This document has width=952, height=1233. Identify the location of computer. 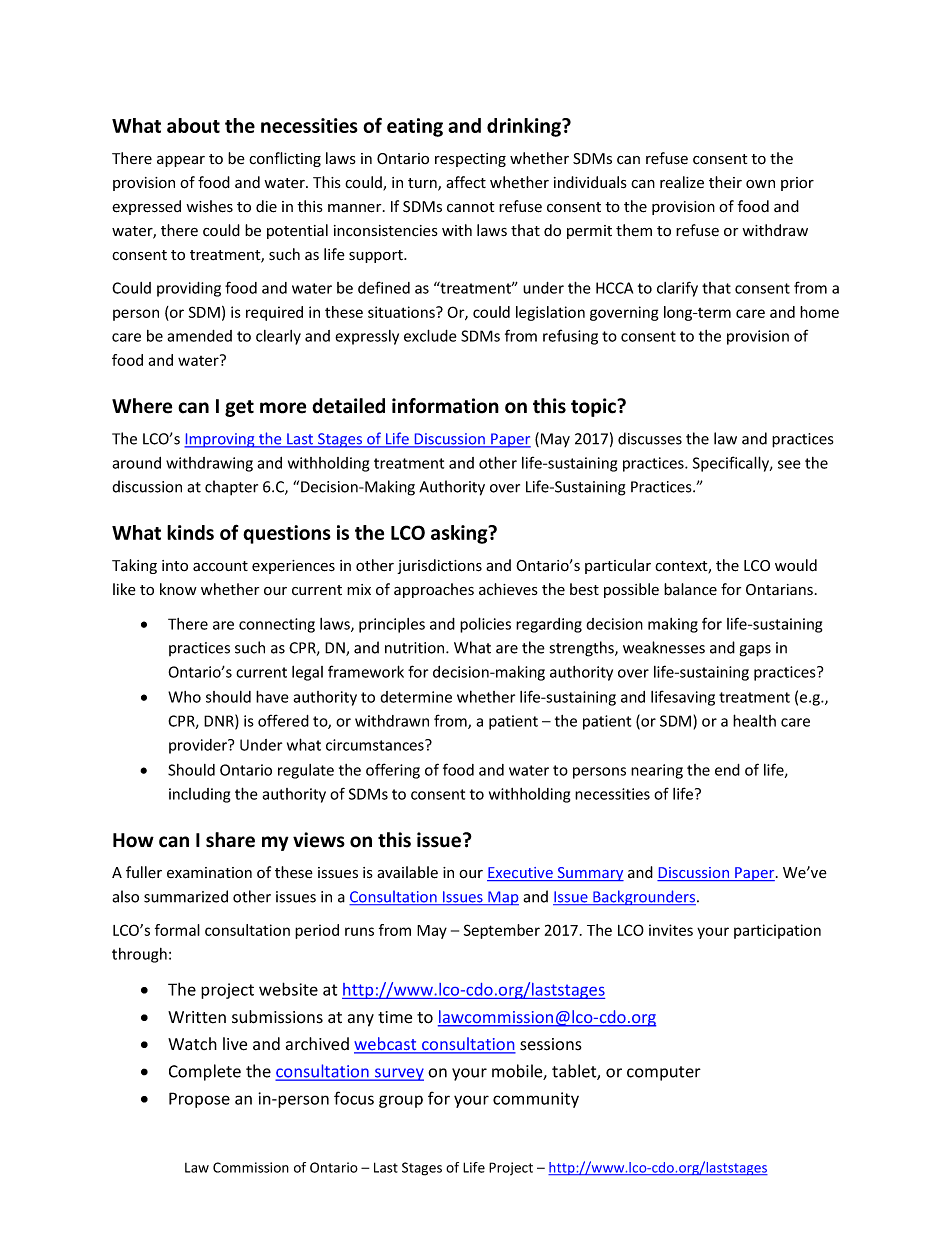
(664, 1073).
